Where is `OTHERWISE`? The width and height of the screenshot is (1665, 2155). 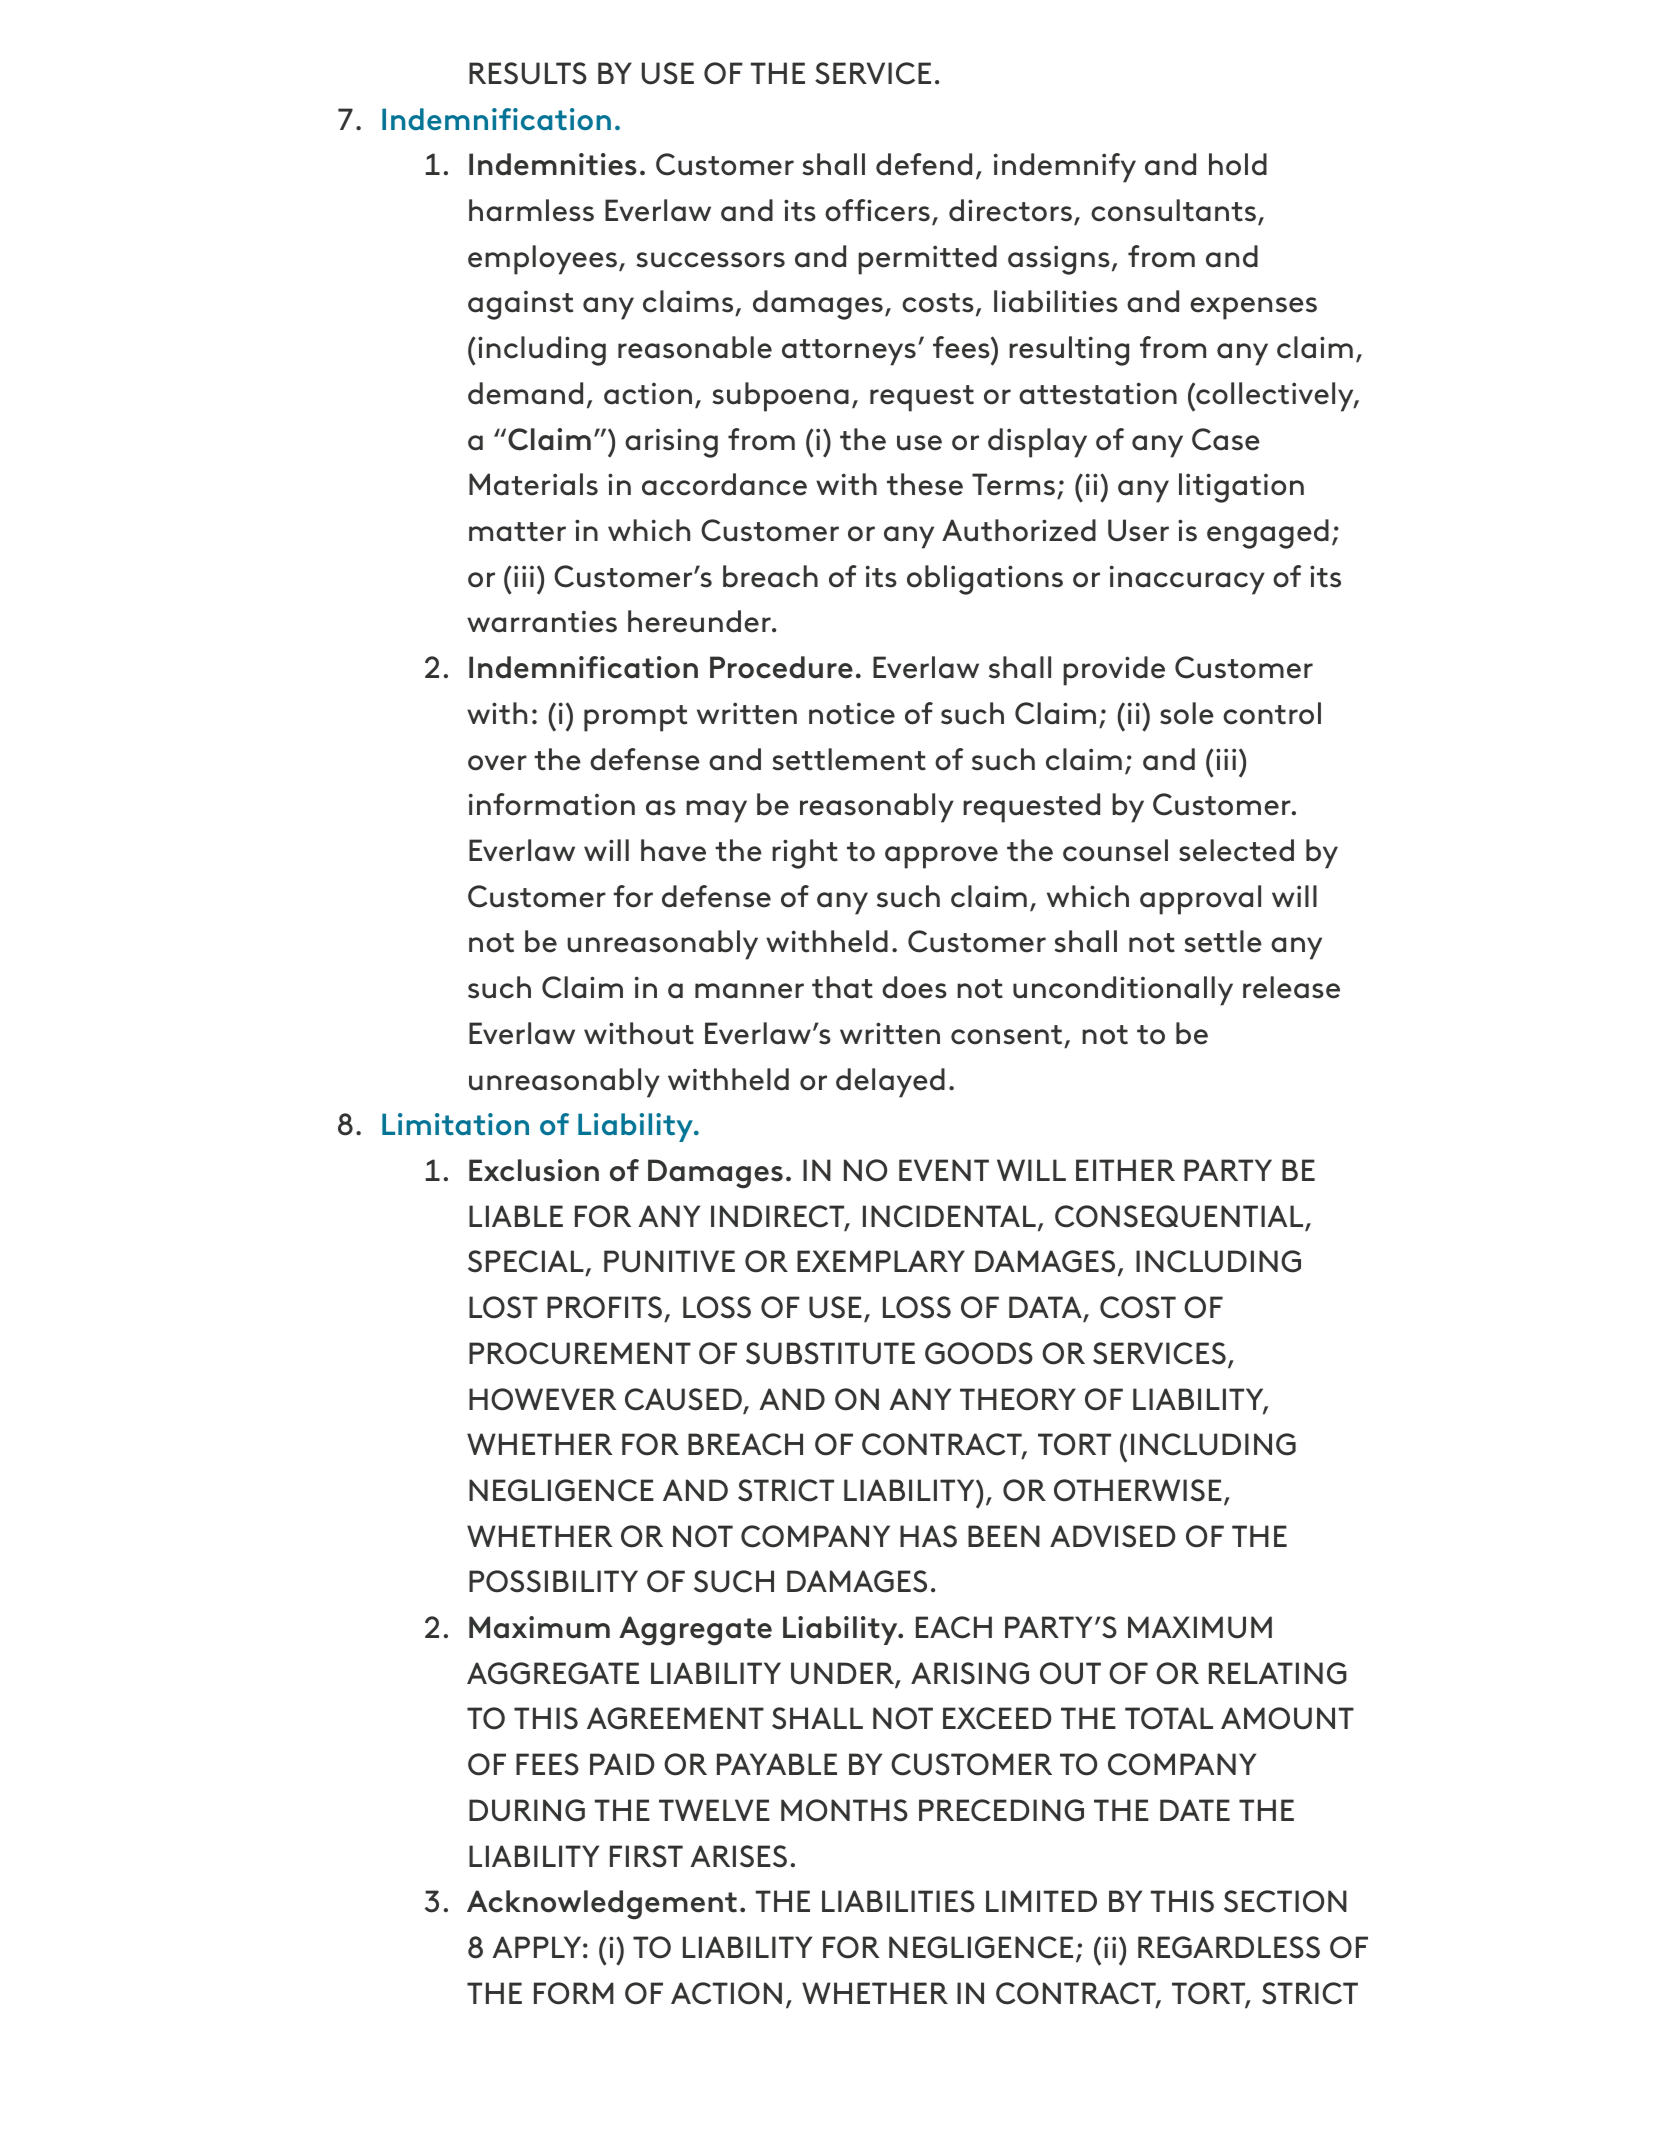
OTHERWISE is located at coordinates (1138, 1490).
